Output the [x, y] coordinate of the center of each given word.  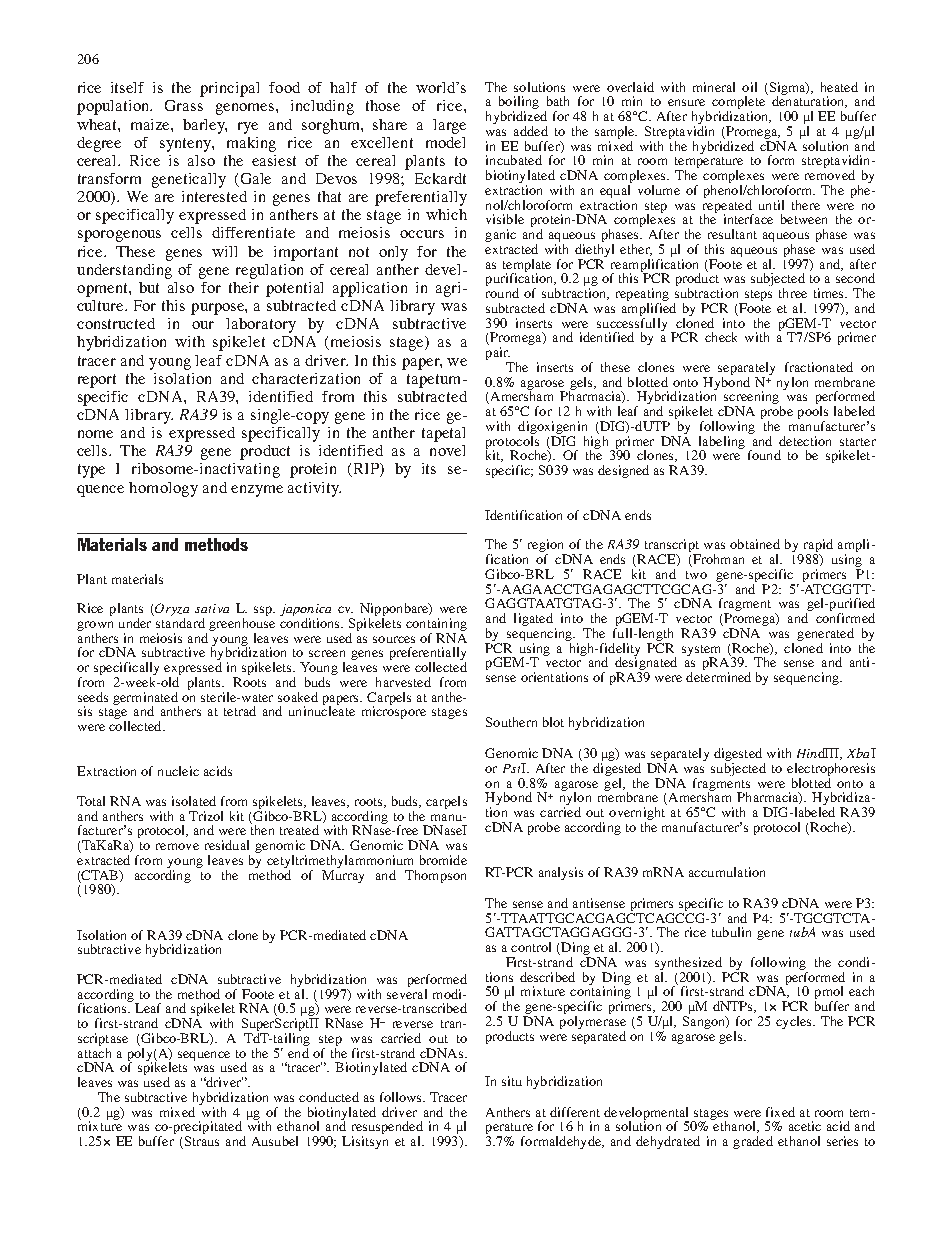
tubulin [731, 932]
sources [394, 639]
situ [512, 1081]
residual [227, 845]
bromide [443, 860]
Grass [184, 105]
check [721, 337]
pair [498, 355]
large [449, 126]
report [97, 381]
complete [738, 104]
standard [180, 623]
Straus [200, 1142]
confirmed [845, 618]
